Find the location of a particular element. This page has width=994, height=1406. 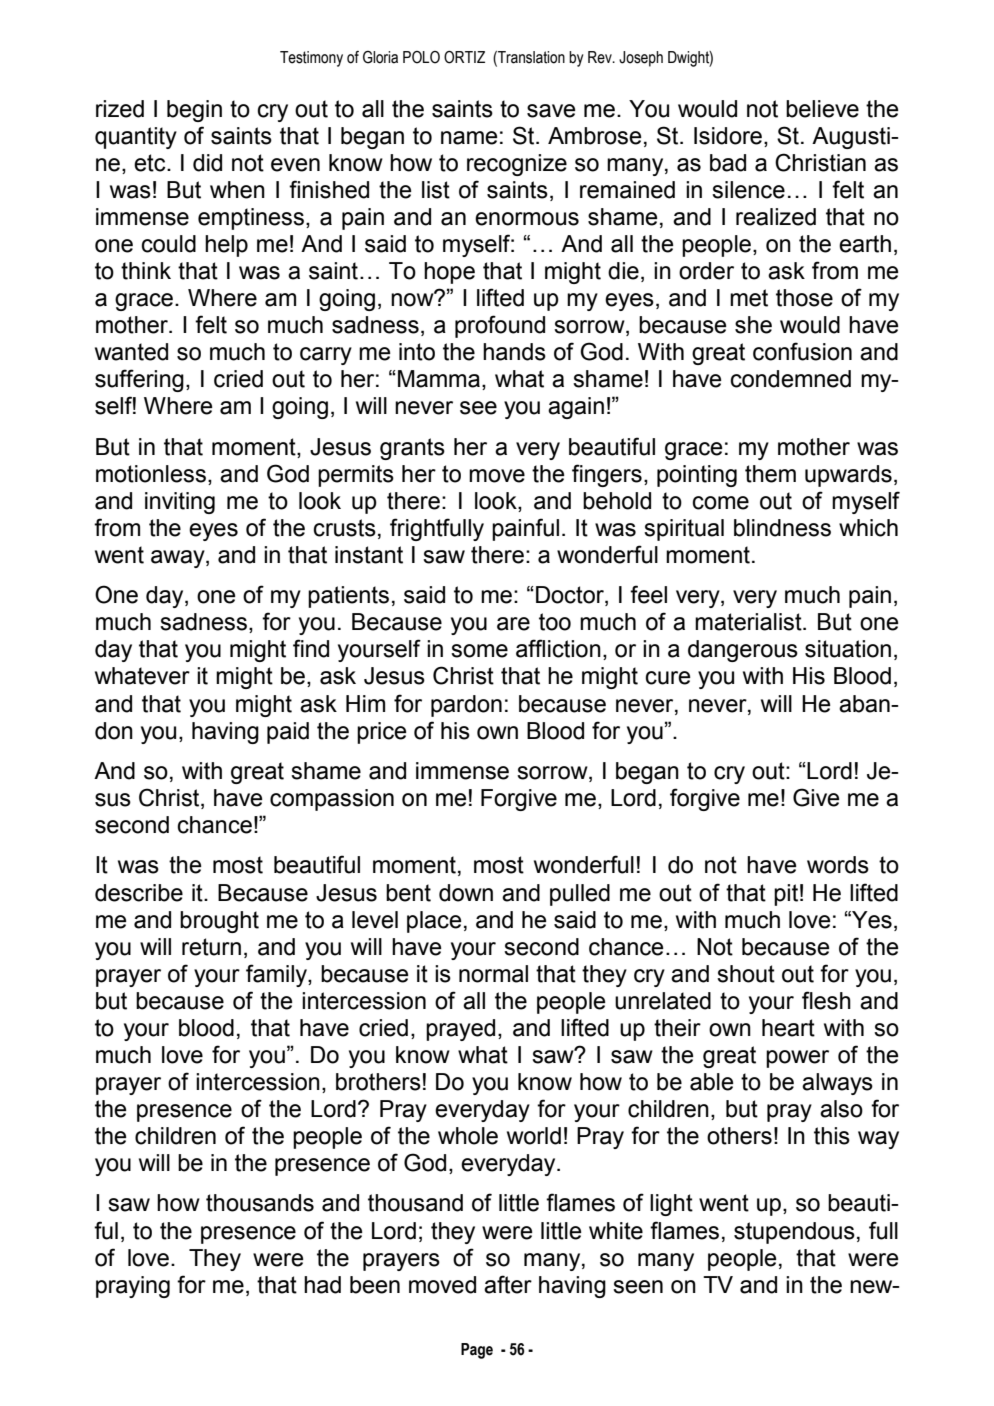

inviting is located at coordinates (180, 503).
